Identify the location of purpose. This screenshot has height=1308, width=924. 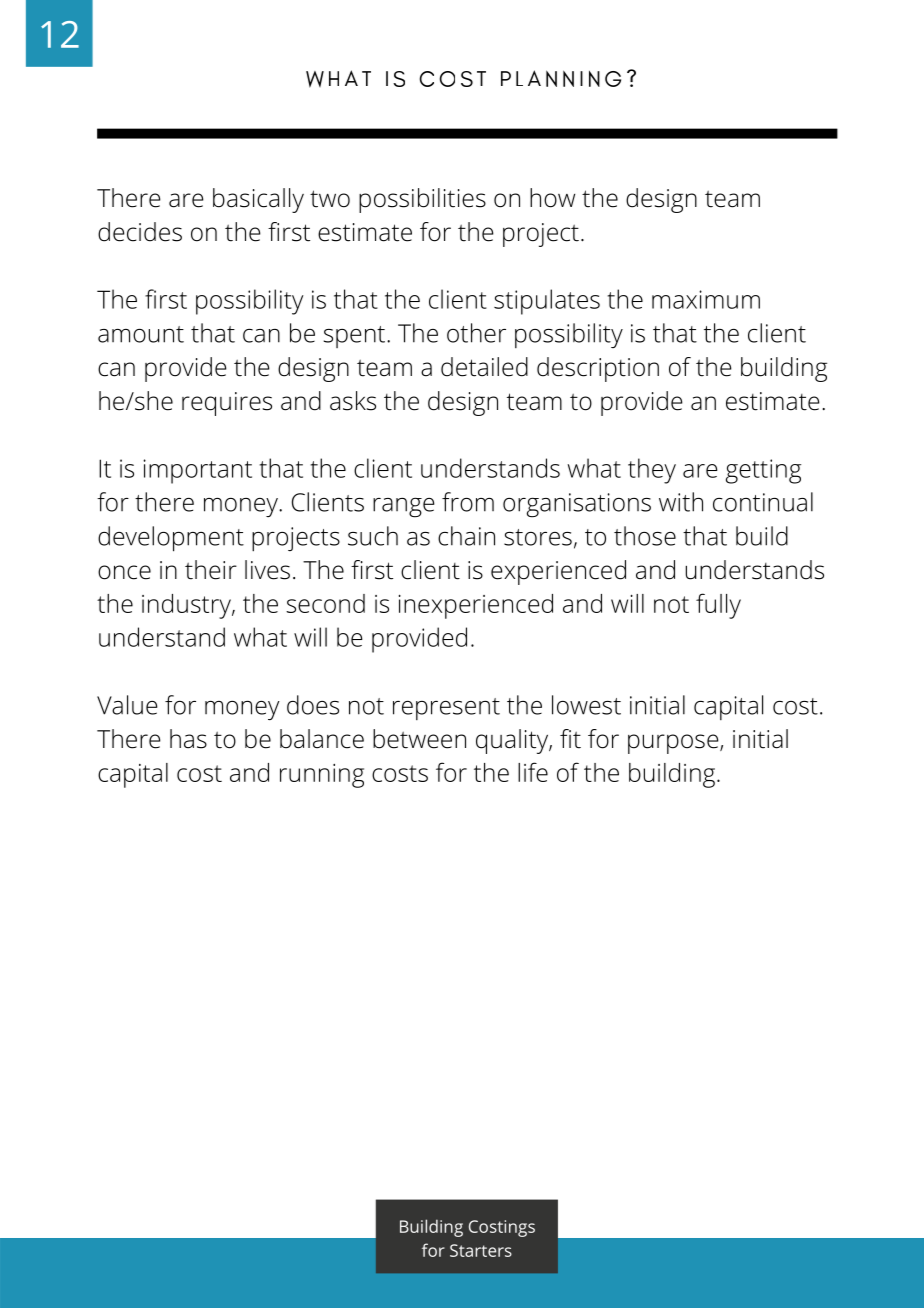
(674, 744).
